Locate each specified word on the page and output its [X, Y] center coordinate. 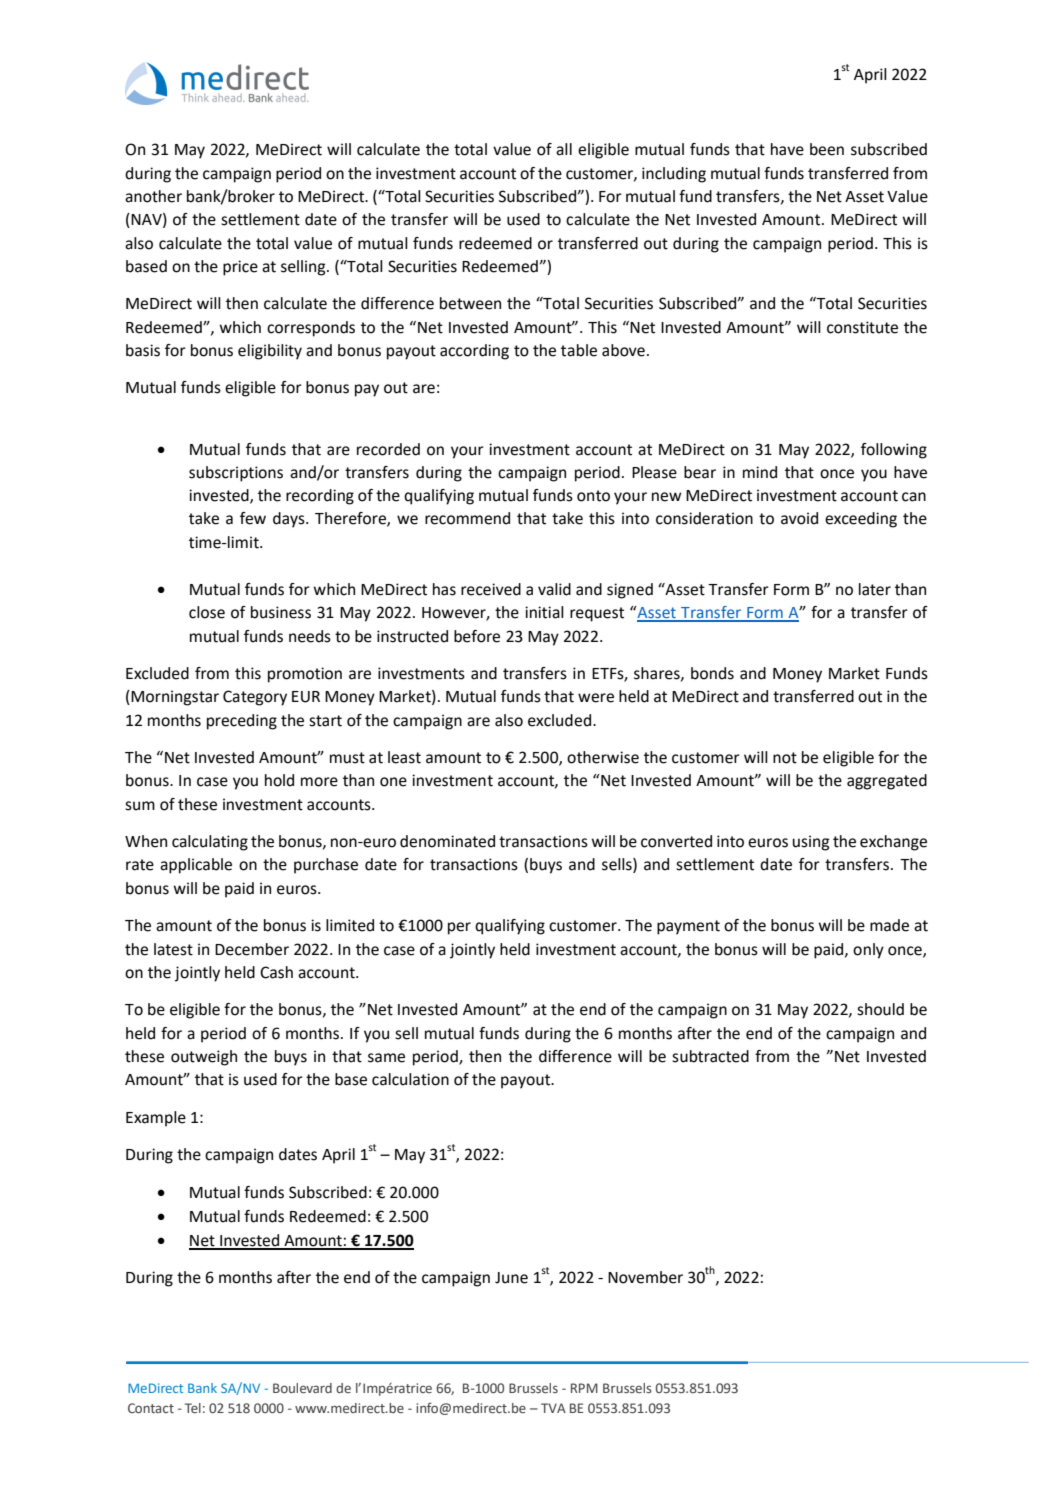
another [153, 196]
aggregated [887, 782]
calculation [410, 1079]
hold [279, 780]
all [564, 149]
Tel [193, 1408]
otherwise [603, 757]
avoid [799, 518]
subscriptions [236, 474]
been [827, 149]
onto [593, 496]
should [880, 1009]
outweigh [204, 1058]
